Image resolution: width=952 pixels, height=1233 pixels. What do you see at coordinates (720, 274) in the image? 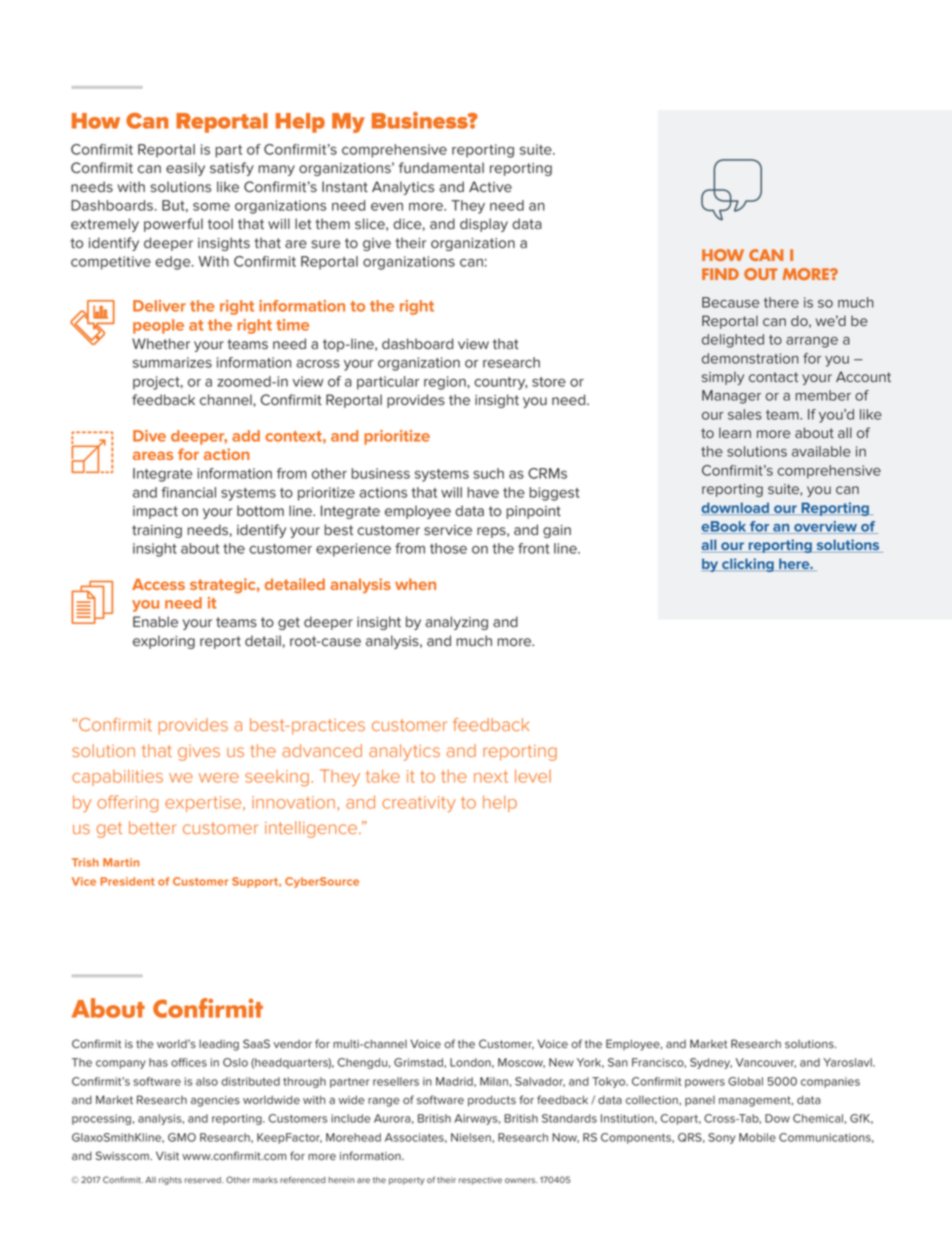
I see `FIND` at bounding box center [720, 274].
